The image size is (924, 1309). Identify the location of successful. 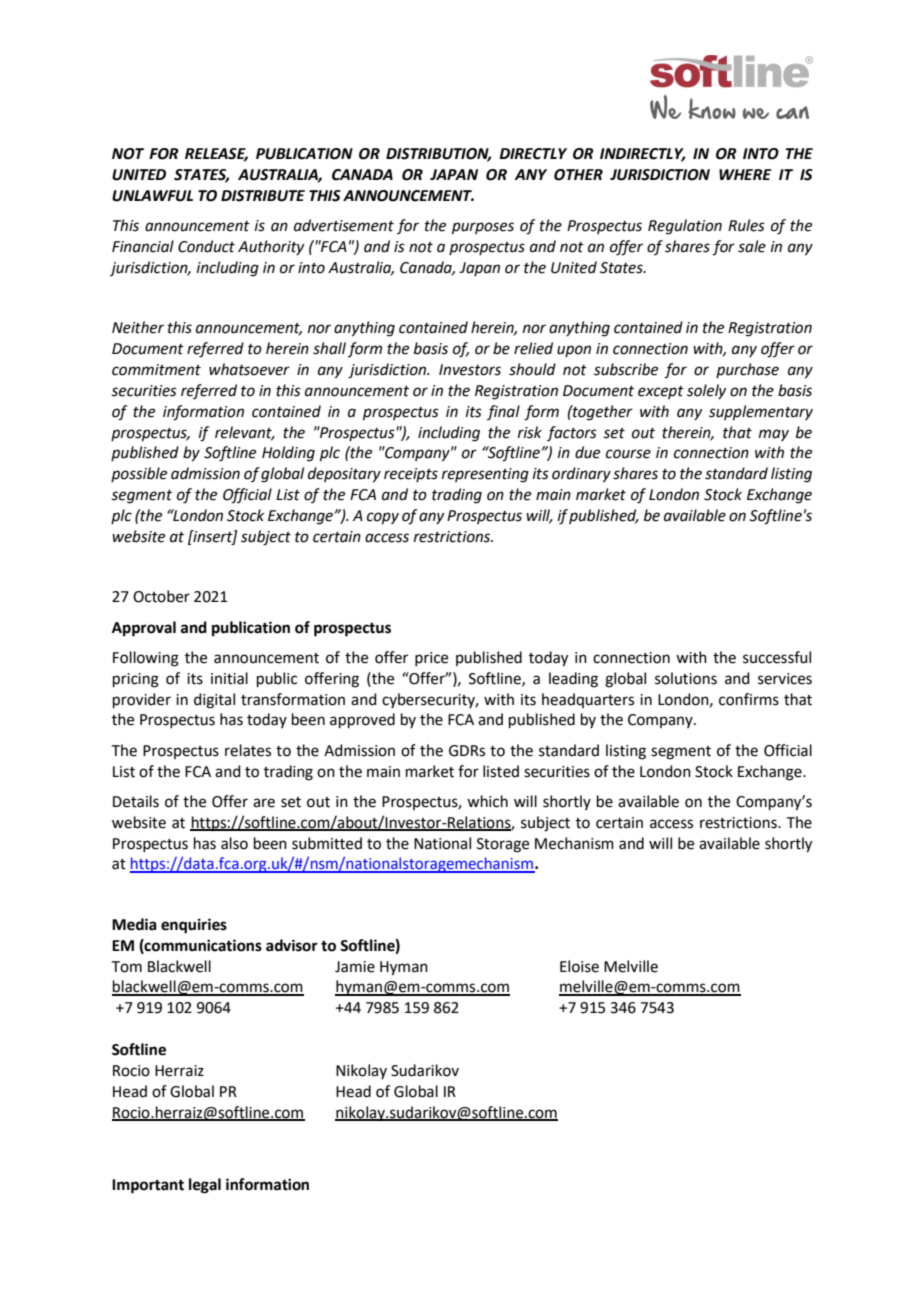
(777, 657).
